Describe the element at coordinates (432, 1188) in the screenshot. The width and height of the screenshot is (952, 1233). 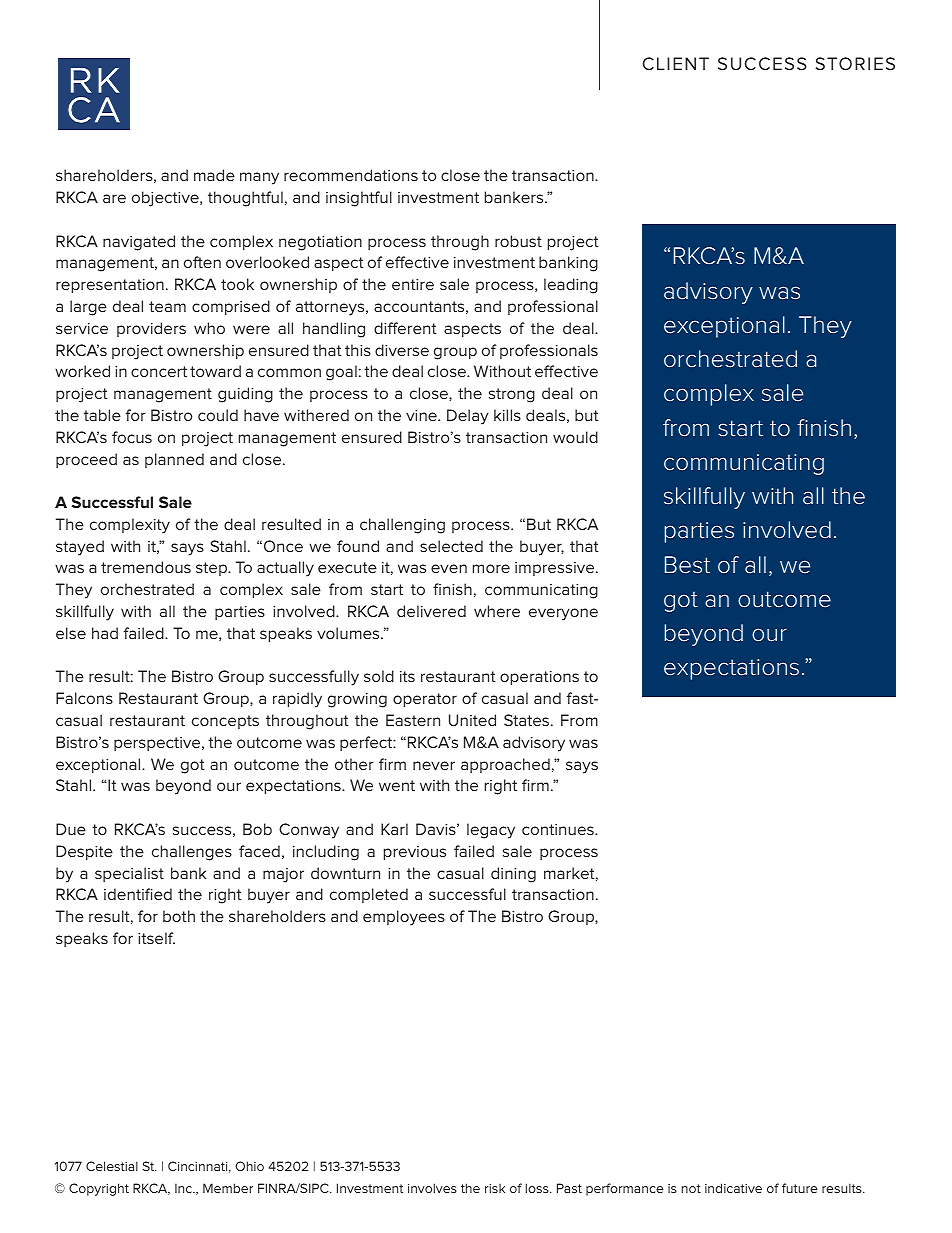
I see `involves` at that location.
